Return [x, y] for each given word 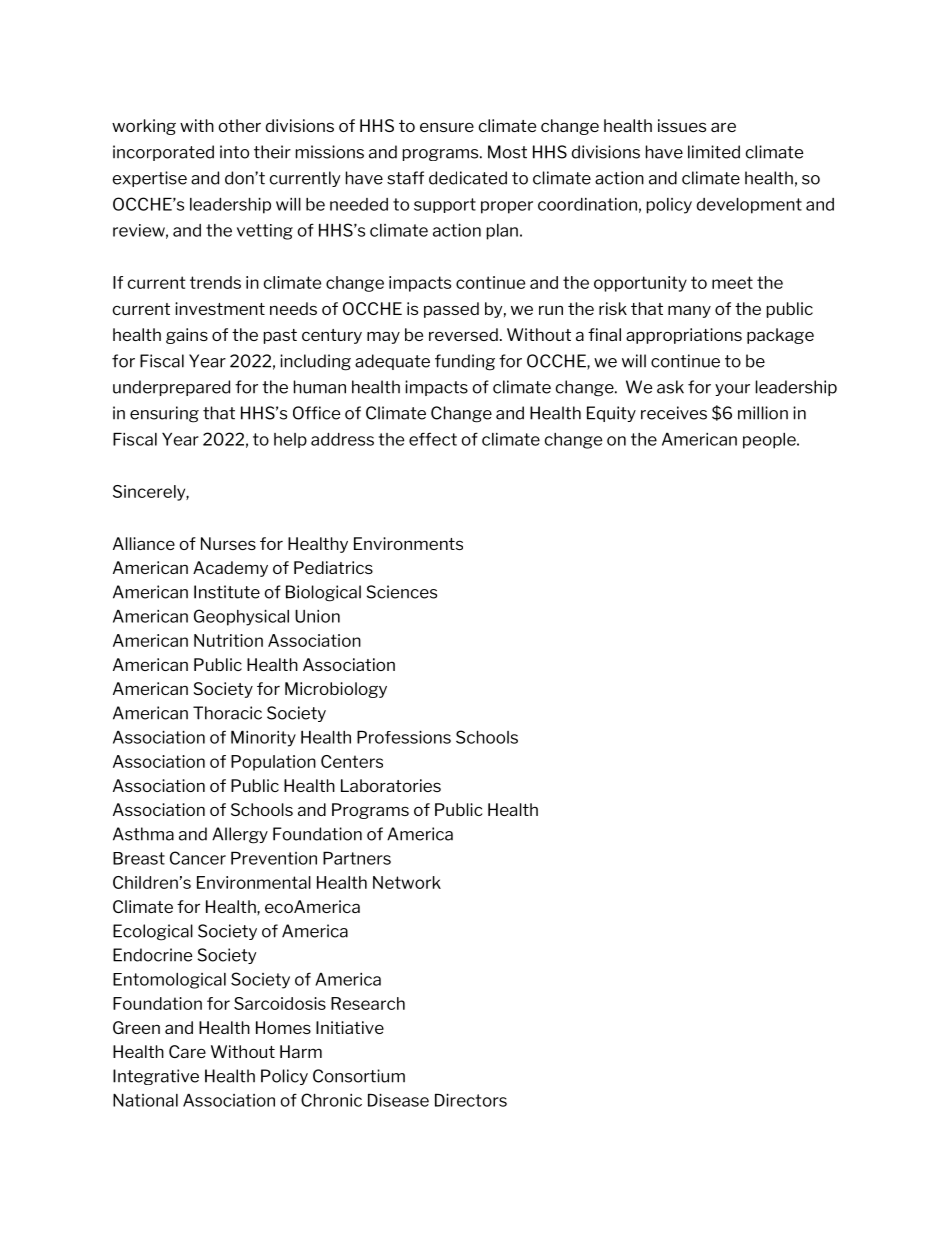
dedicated [468, 178]
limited [714, 152]
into [234, 152]
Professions [404, 737]
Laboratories [391, 785]
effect [433, 439]
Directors [471, 1100]
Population [273, 763]
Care [187, 1051]
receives [674, 413]
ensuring [164, 414]
